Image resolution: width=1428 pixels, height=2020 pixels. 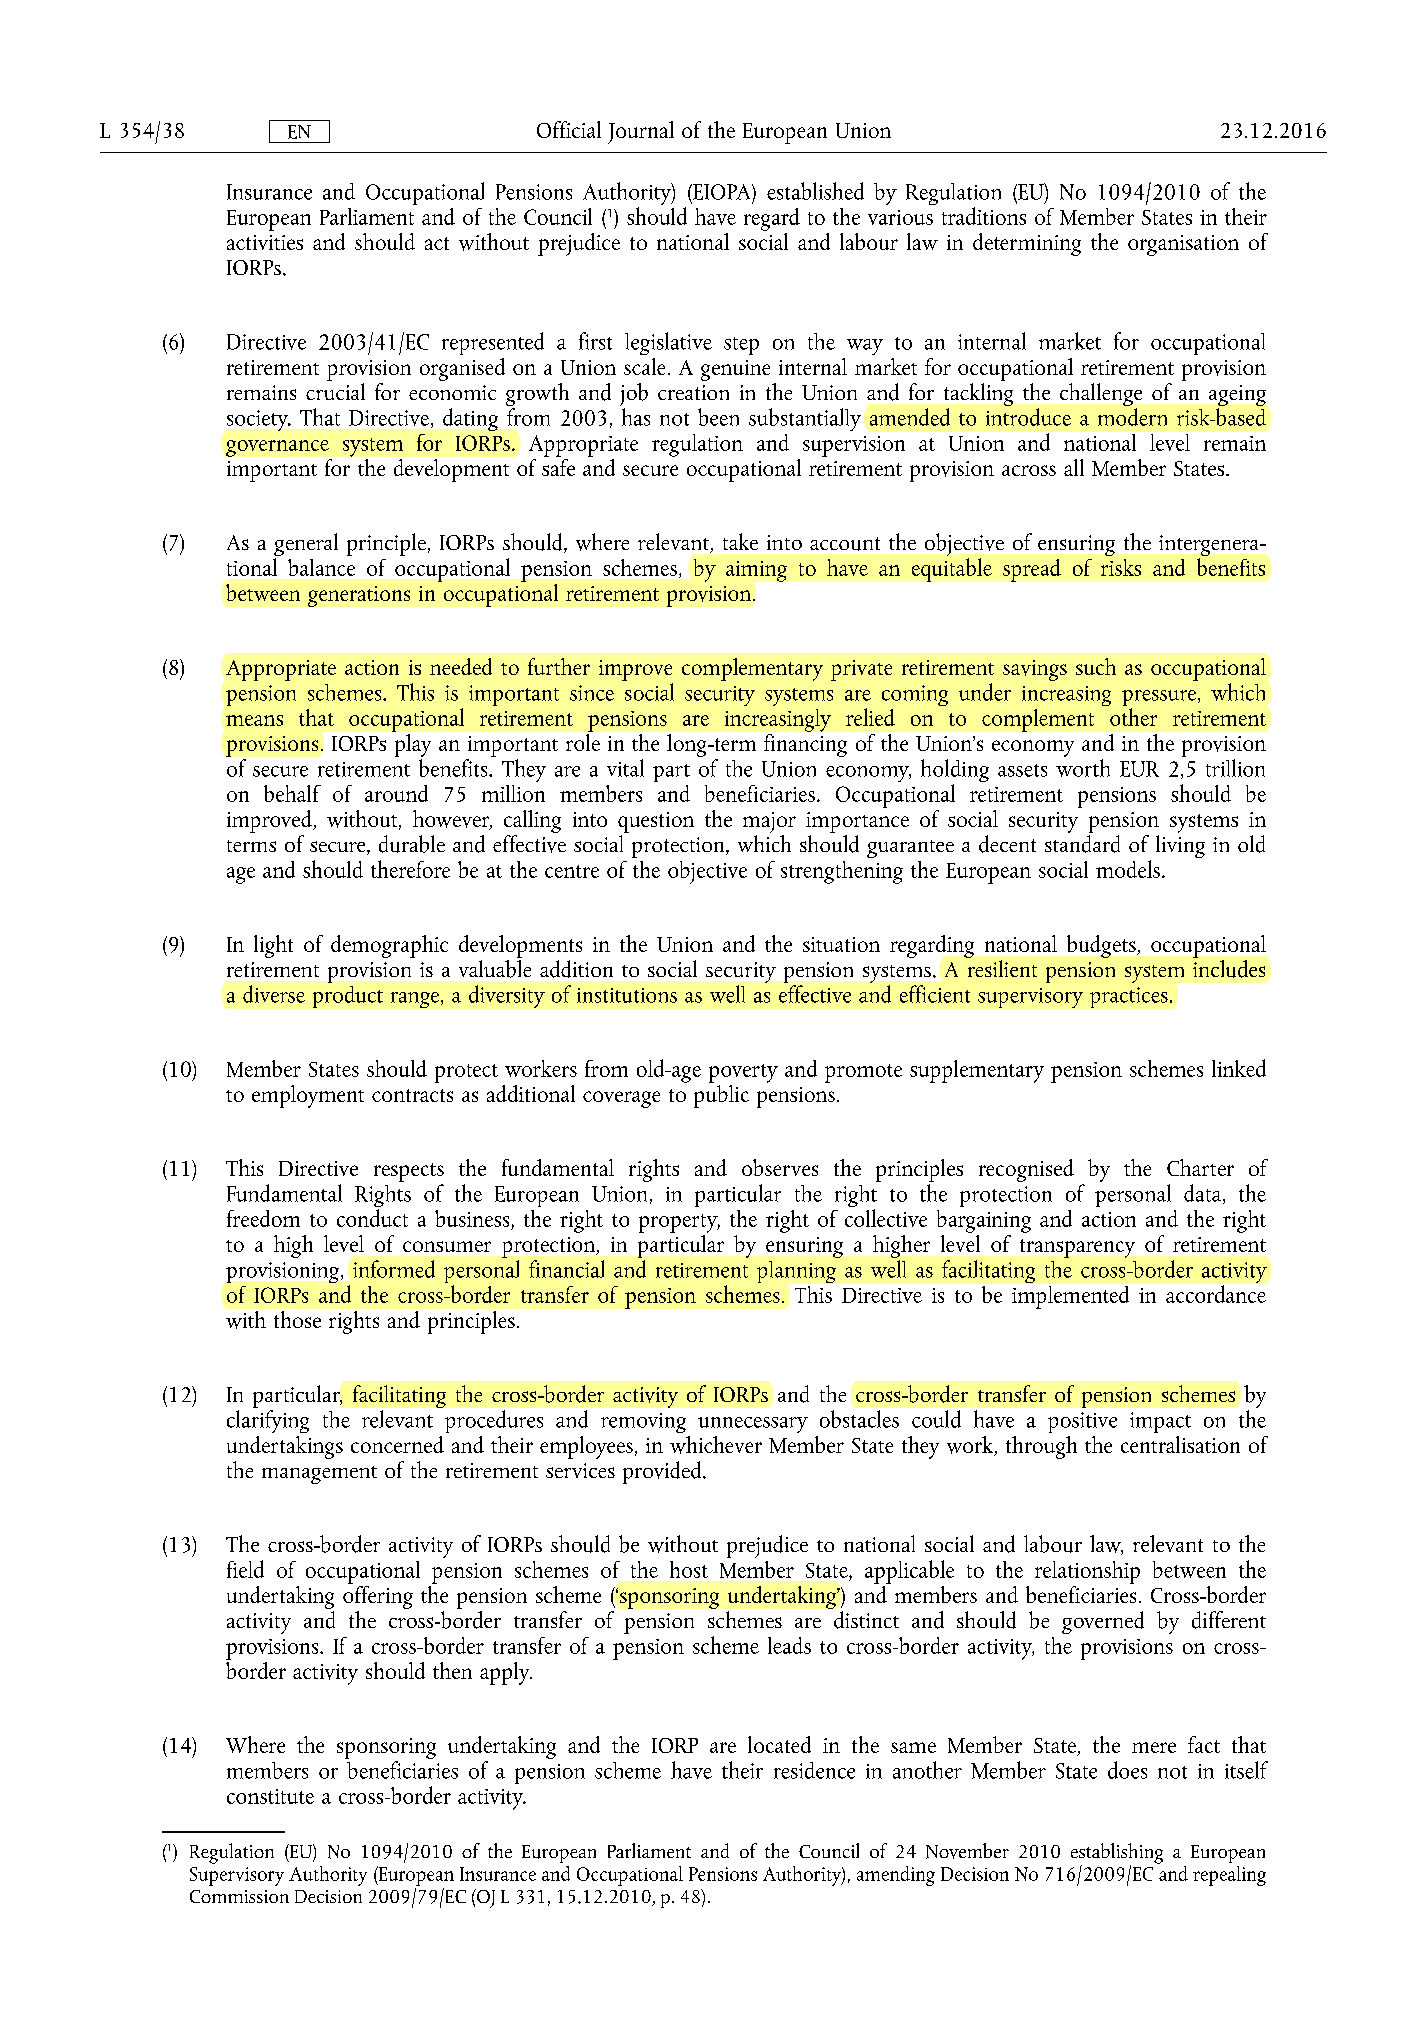 I want to click on Charter, so click(x=1200, y=1167).
